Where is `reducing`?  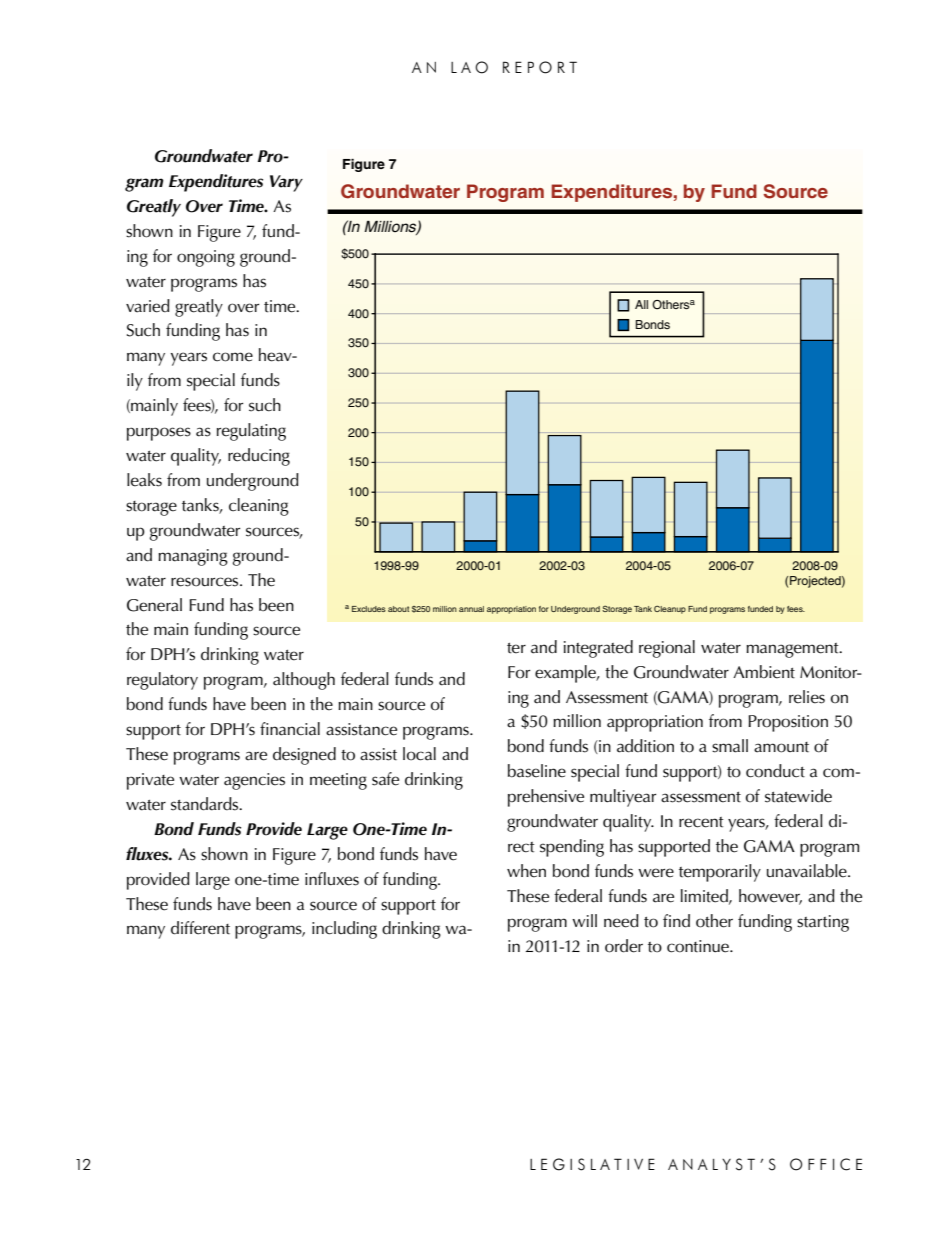 reducing is located at coordinates (259, 457).
